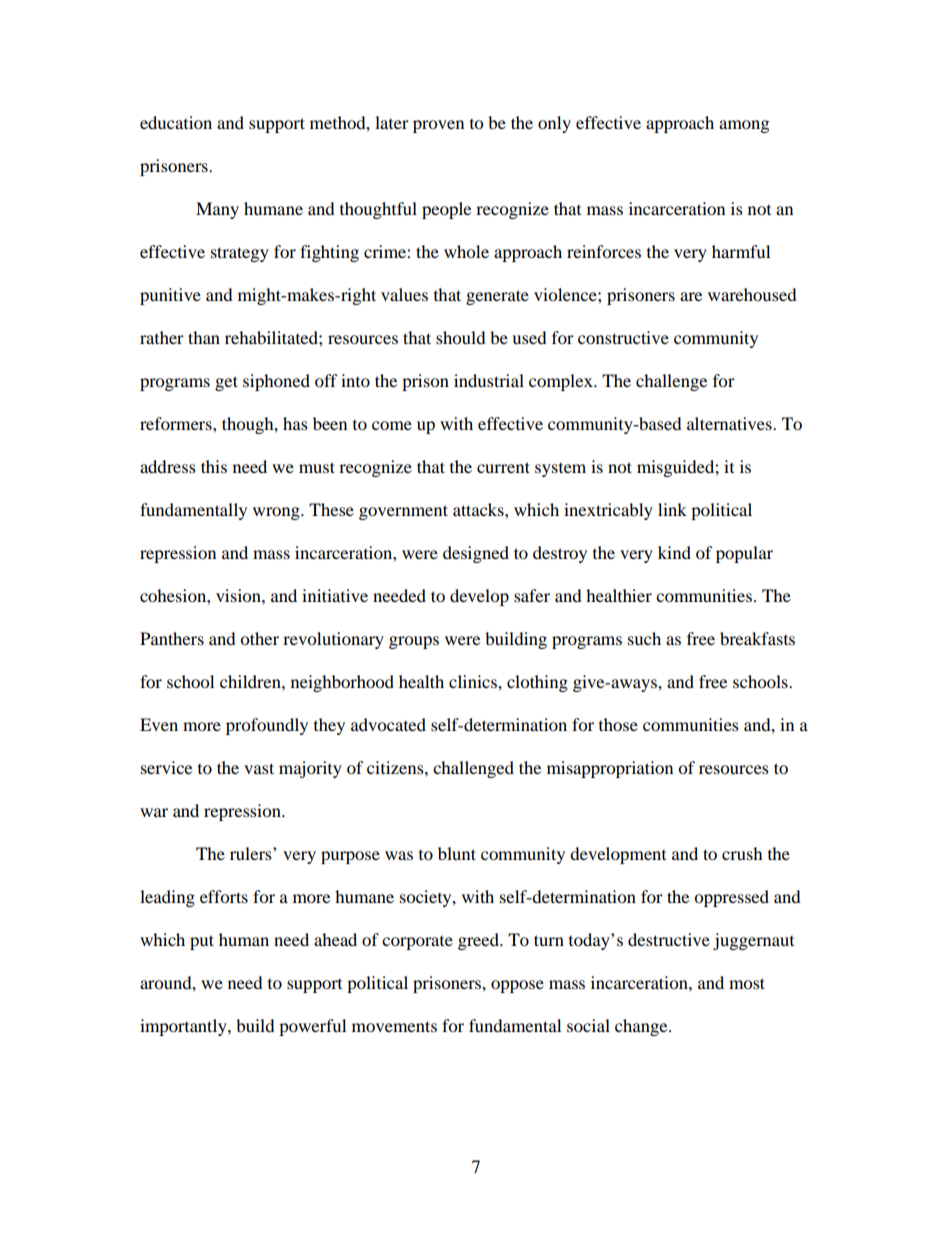  I want to click on kind, so click(674, 552).
